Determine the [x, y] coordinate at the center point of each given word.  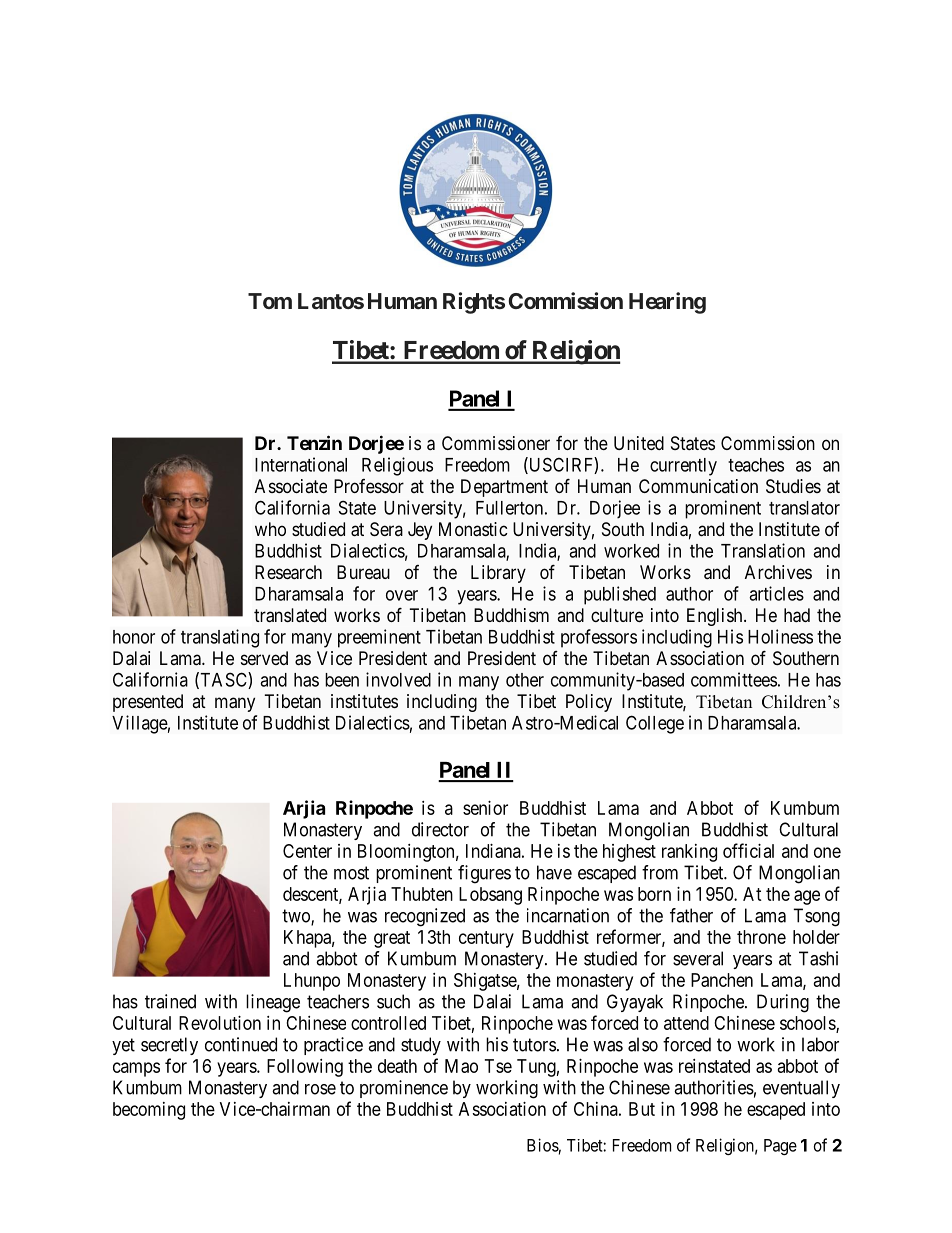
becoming [149, 1111]
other [525, 680]
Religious [397, 466]
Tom [270, 301]
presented [148, 703]
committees [734, 679]
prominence [404, 1089]
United [639, 443]
